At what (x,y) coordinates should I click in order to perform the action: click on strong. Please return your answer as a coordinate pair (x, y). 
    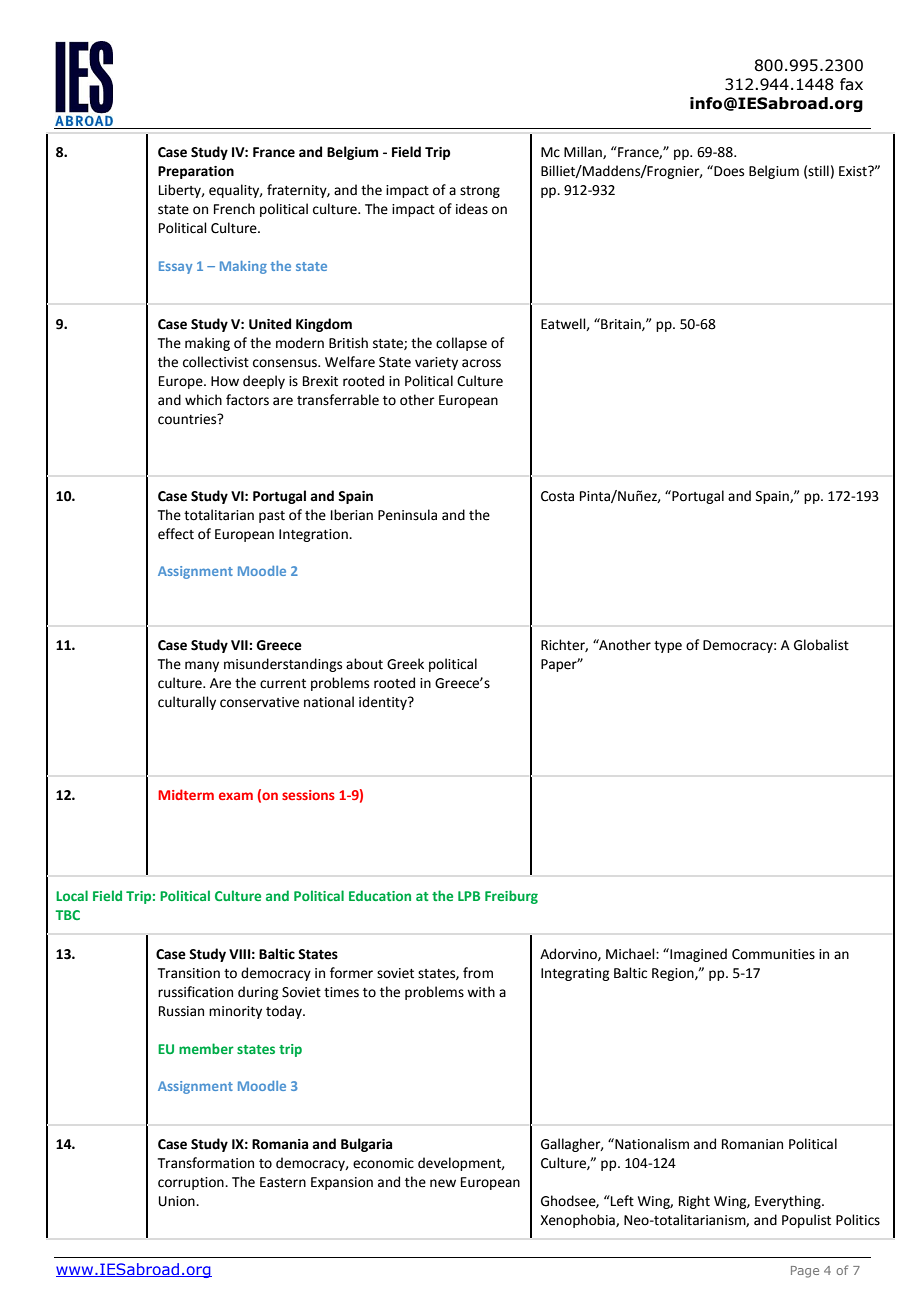
    Looking at the image, I should click on (480, 192).
